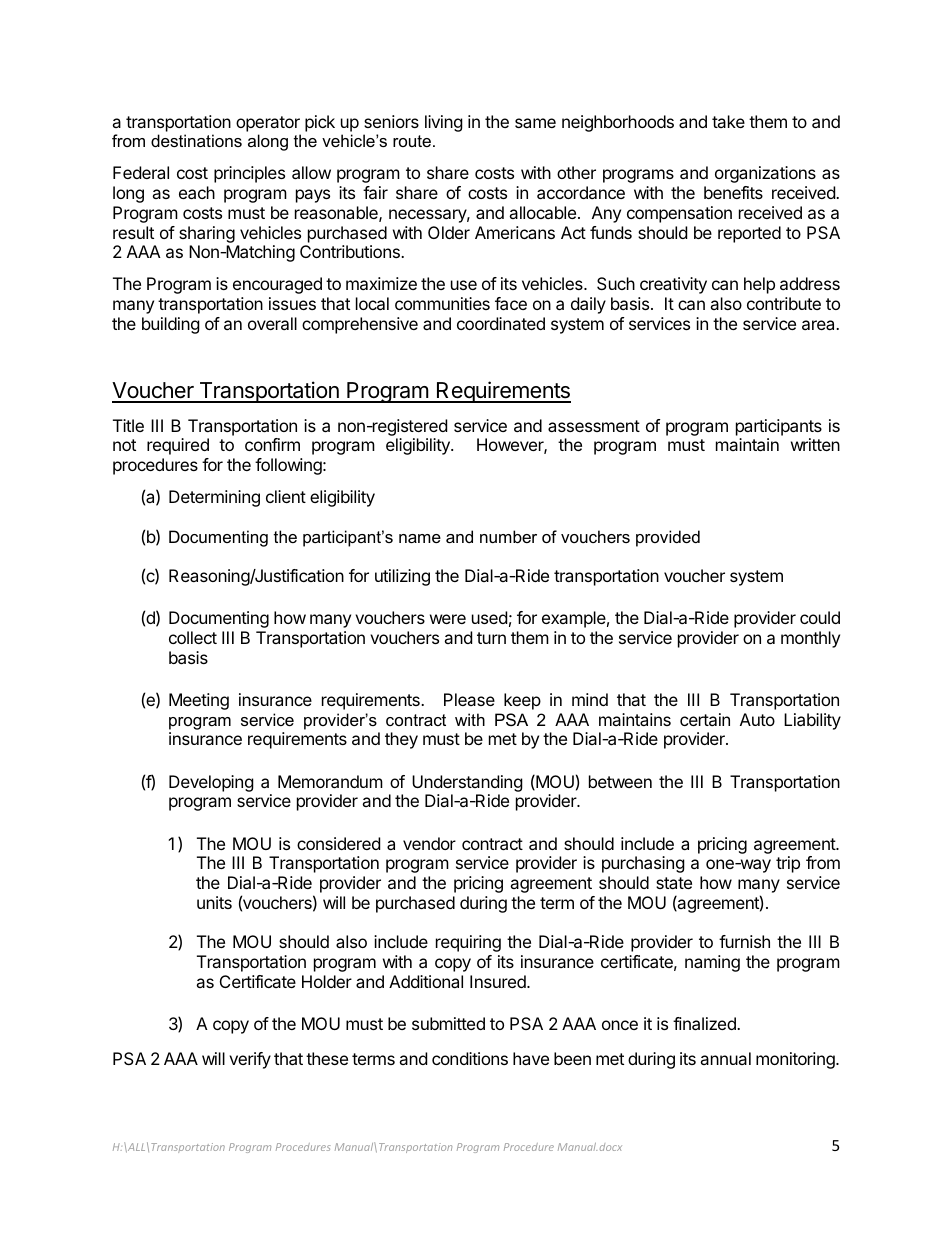 Image resolution: width=952 pixels, height=1233 pixels. What do you see at coordinates (757, 719) in the image?
I see `Auto` at bounding box center [757, 719].
